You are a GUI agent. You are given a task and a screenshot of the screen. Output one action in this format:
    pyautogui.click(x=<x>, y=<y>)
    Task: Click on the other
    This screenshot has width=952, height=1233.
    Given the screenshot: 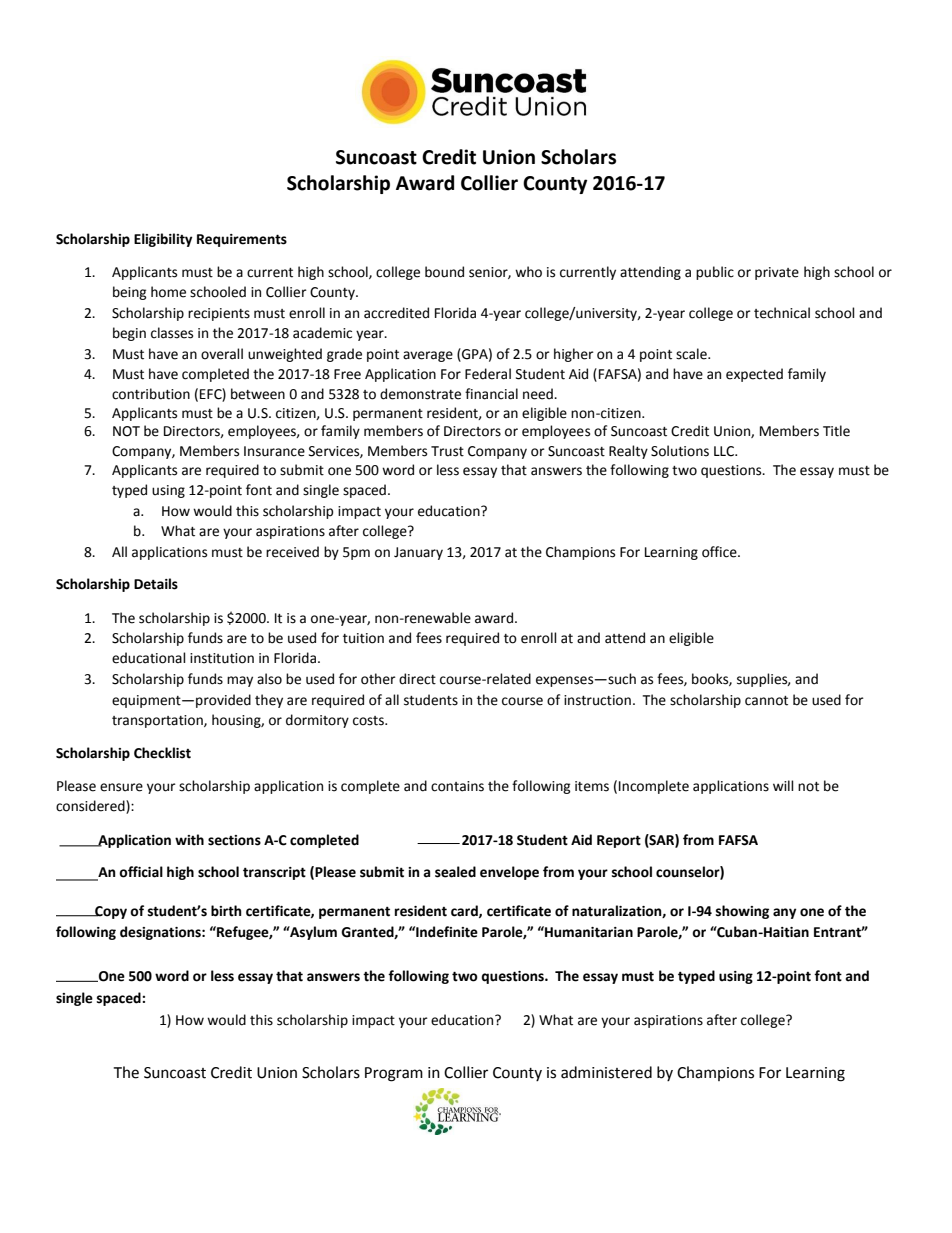 What is the action you would take?
    pyautogui.click(x=378, y=679)
